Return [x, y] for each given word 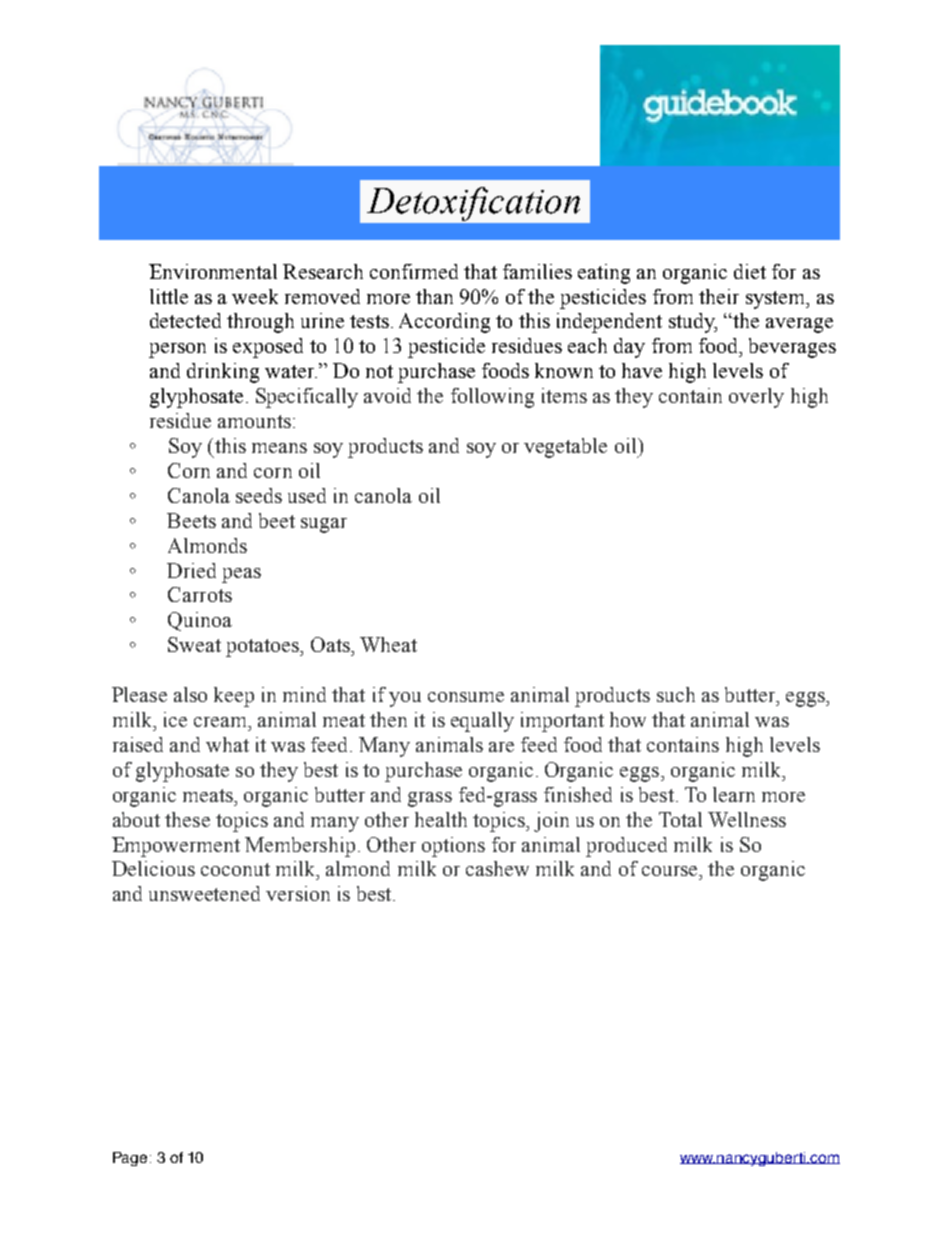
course [671, 871]
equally [482, 722]
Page [130, 1159]
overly [756, 398]
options [453, 847]
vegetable [565, 448]
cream [221, 722]
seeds [259, 495]
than [434, 296]
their [719, 296]
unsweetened [204, 893]
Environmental [213, 271]
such [676, 694]
